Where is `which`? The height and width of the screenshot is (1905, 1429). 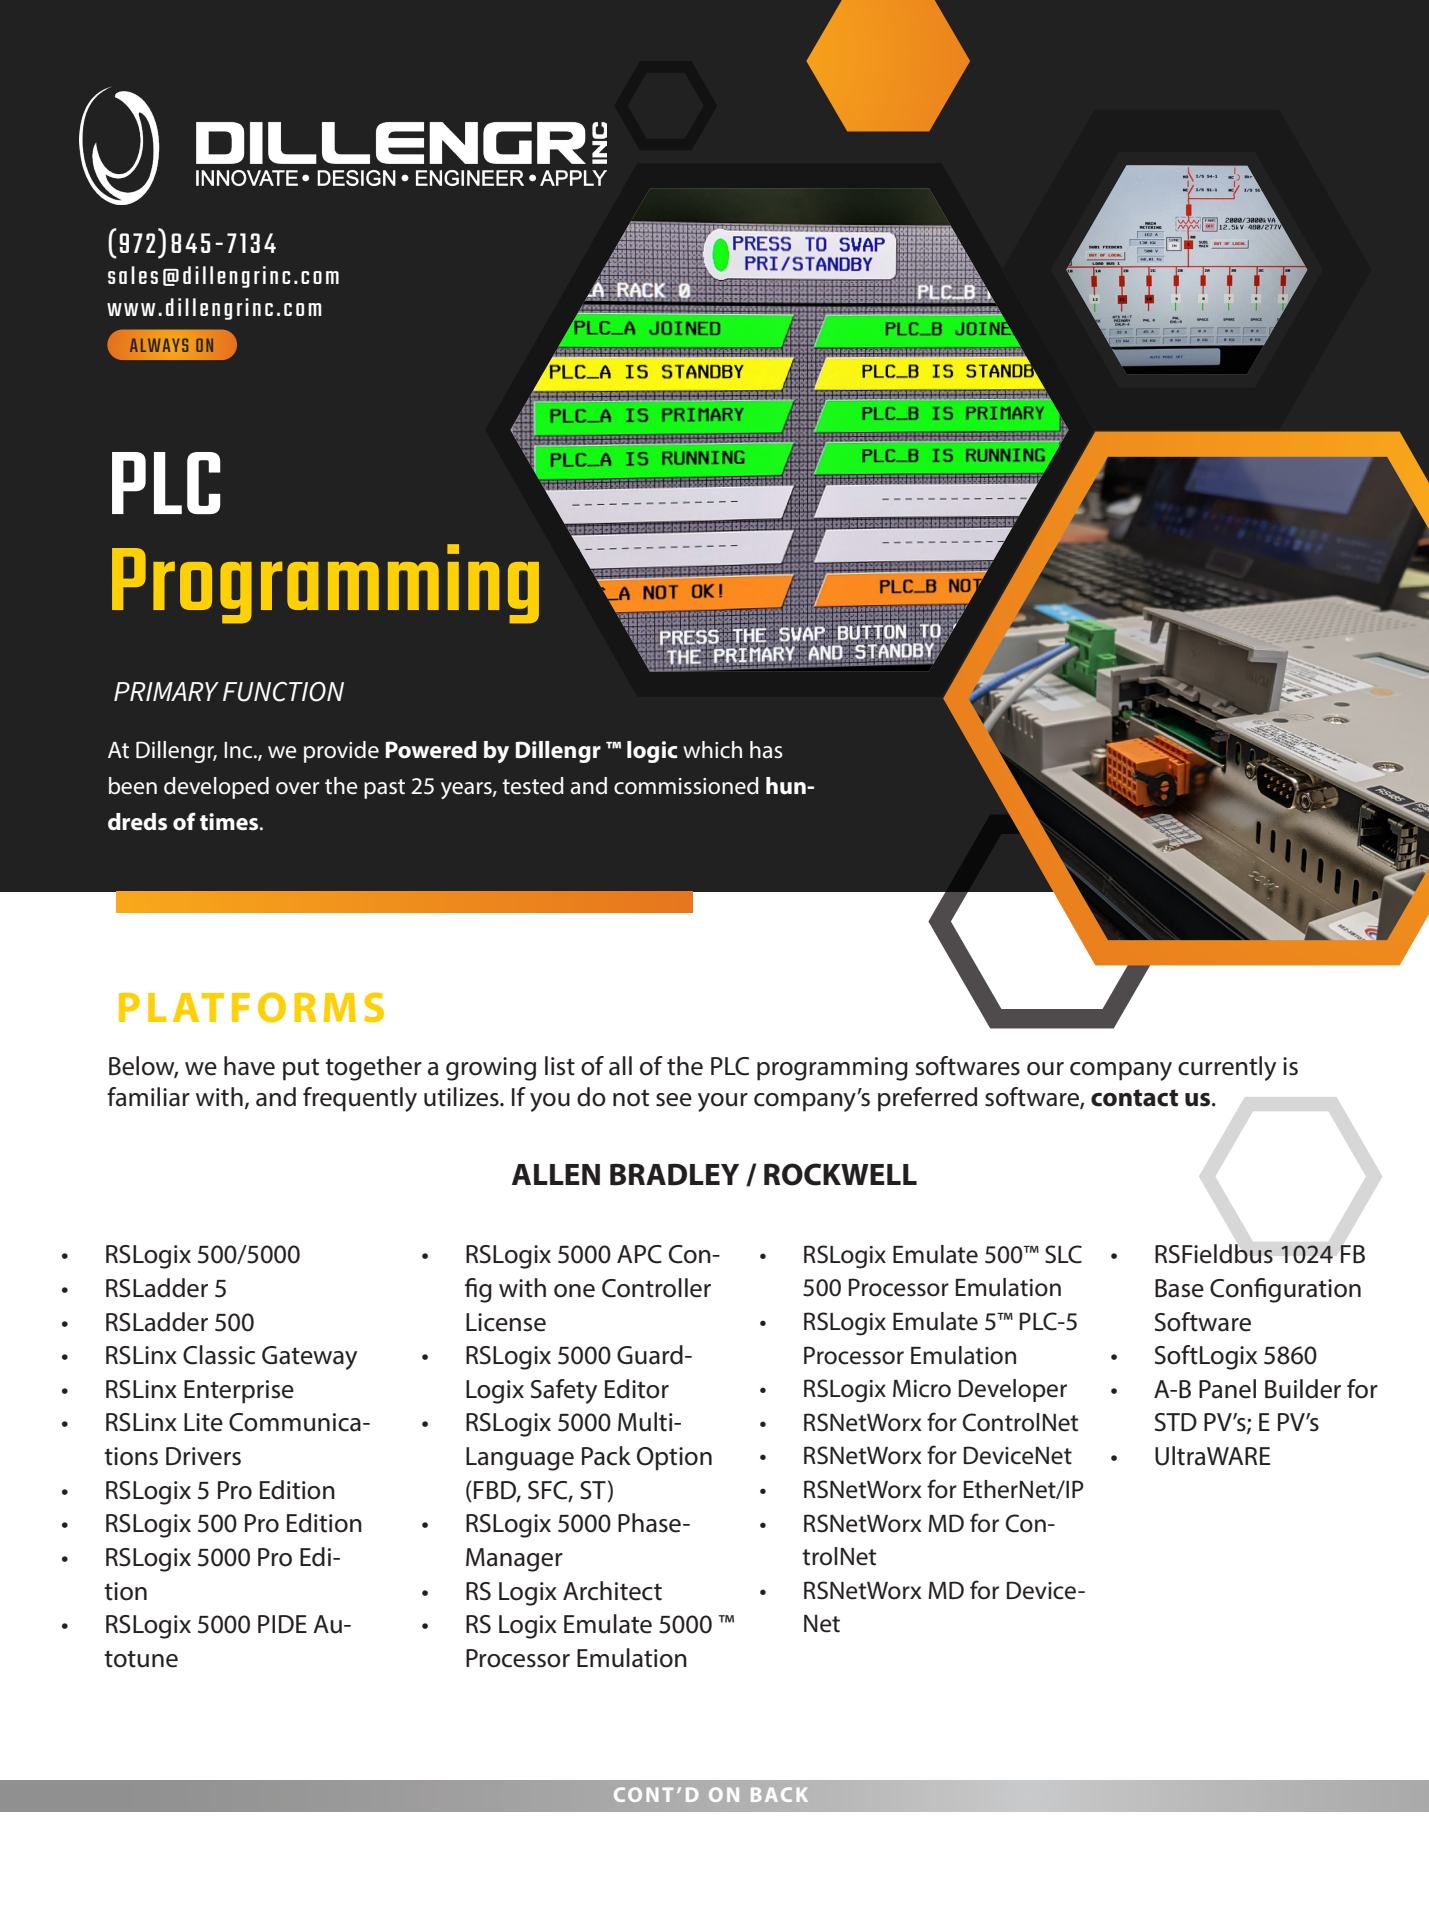 which is located at coordinates (712, 750).
